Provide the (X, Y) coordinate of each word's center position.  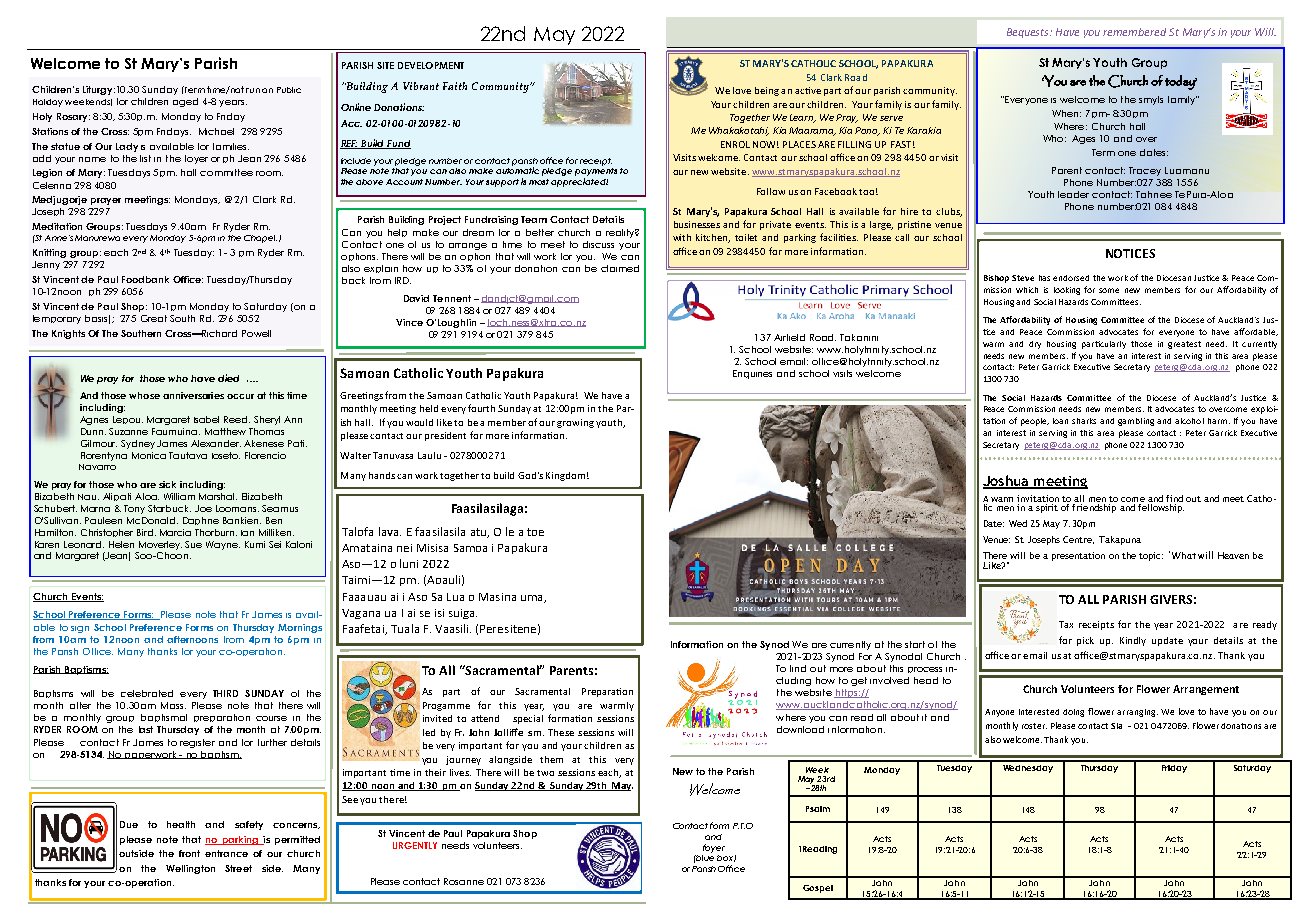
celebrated (147, 693)
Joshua (1007, 481)
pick (1085, 641)
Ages (1083, 139)
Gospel (818, 889)
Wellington (190, 869)
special (528, 719)
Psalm (818, 809)
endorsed (1071, 278)
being (767, 91)
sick (167, 484)
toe (535, 532)
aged (185, 102)
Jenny (46, 265)
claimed (620, 268)
